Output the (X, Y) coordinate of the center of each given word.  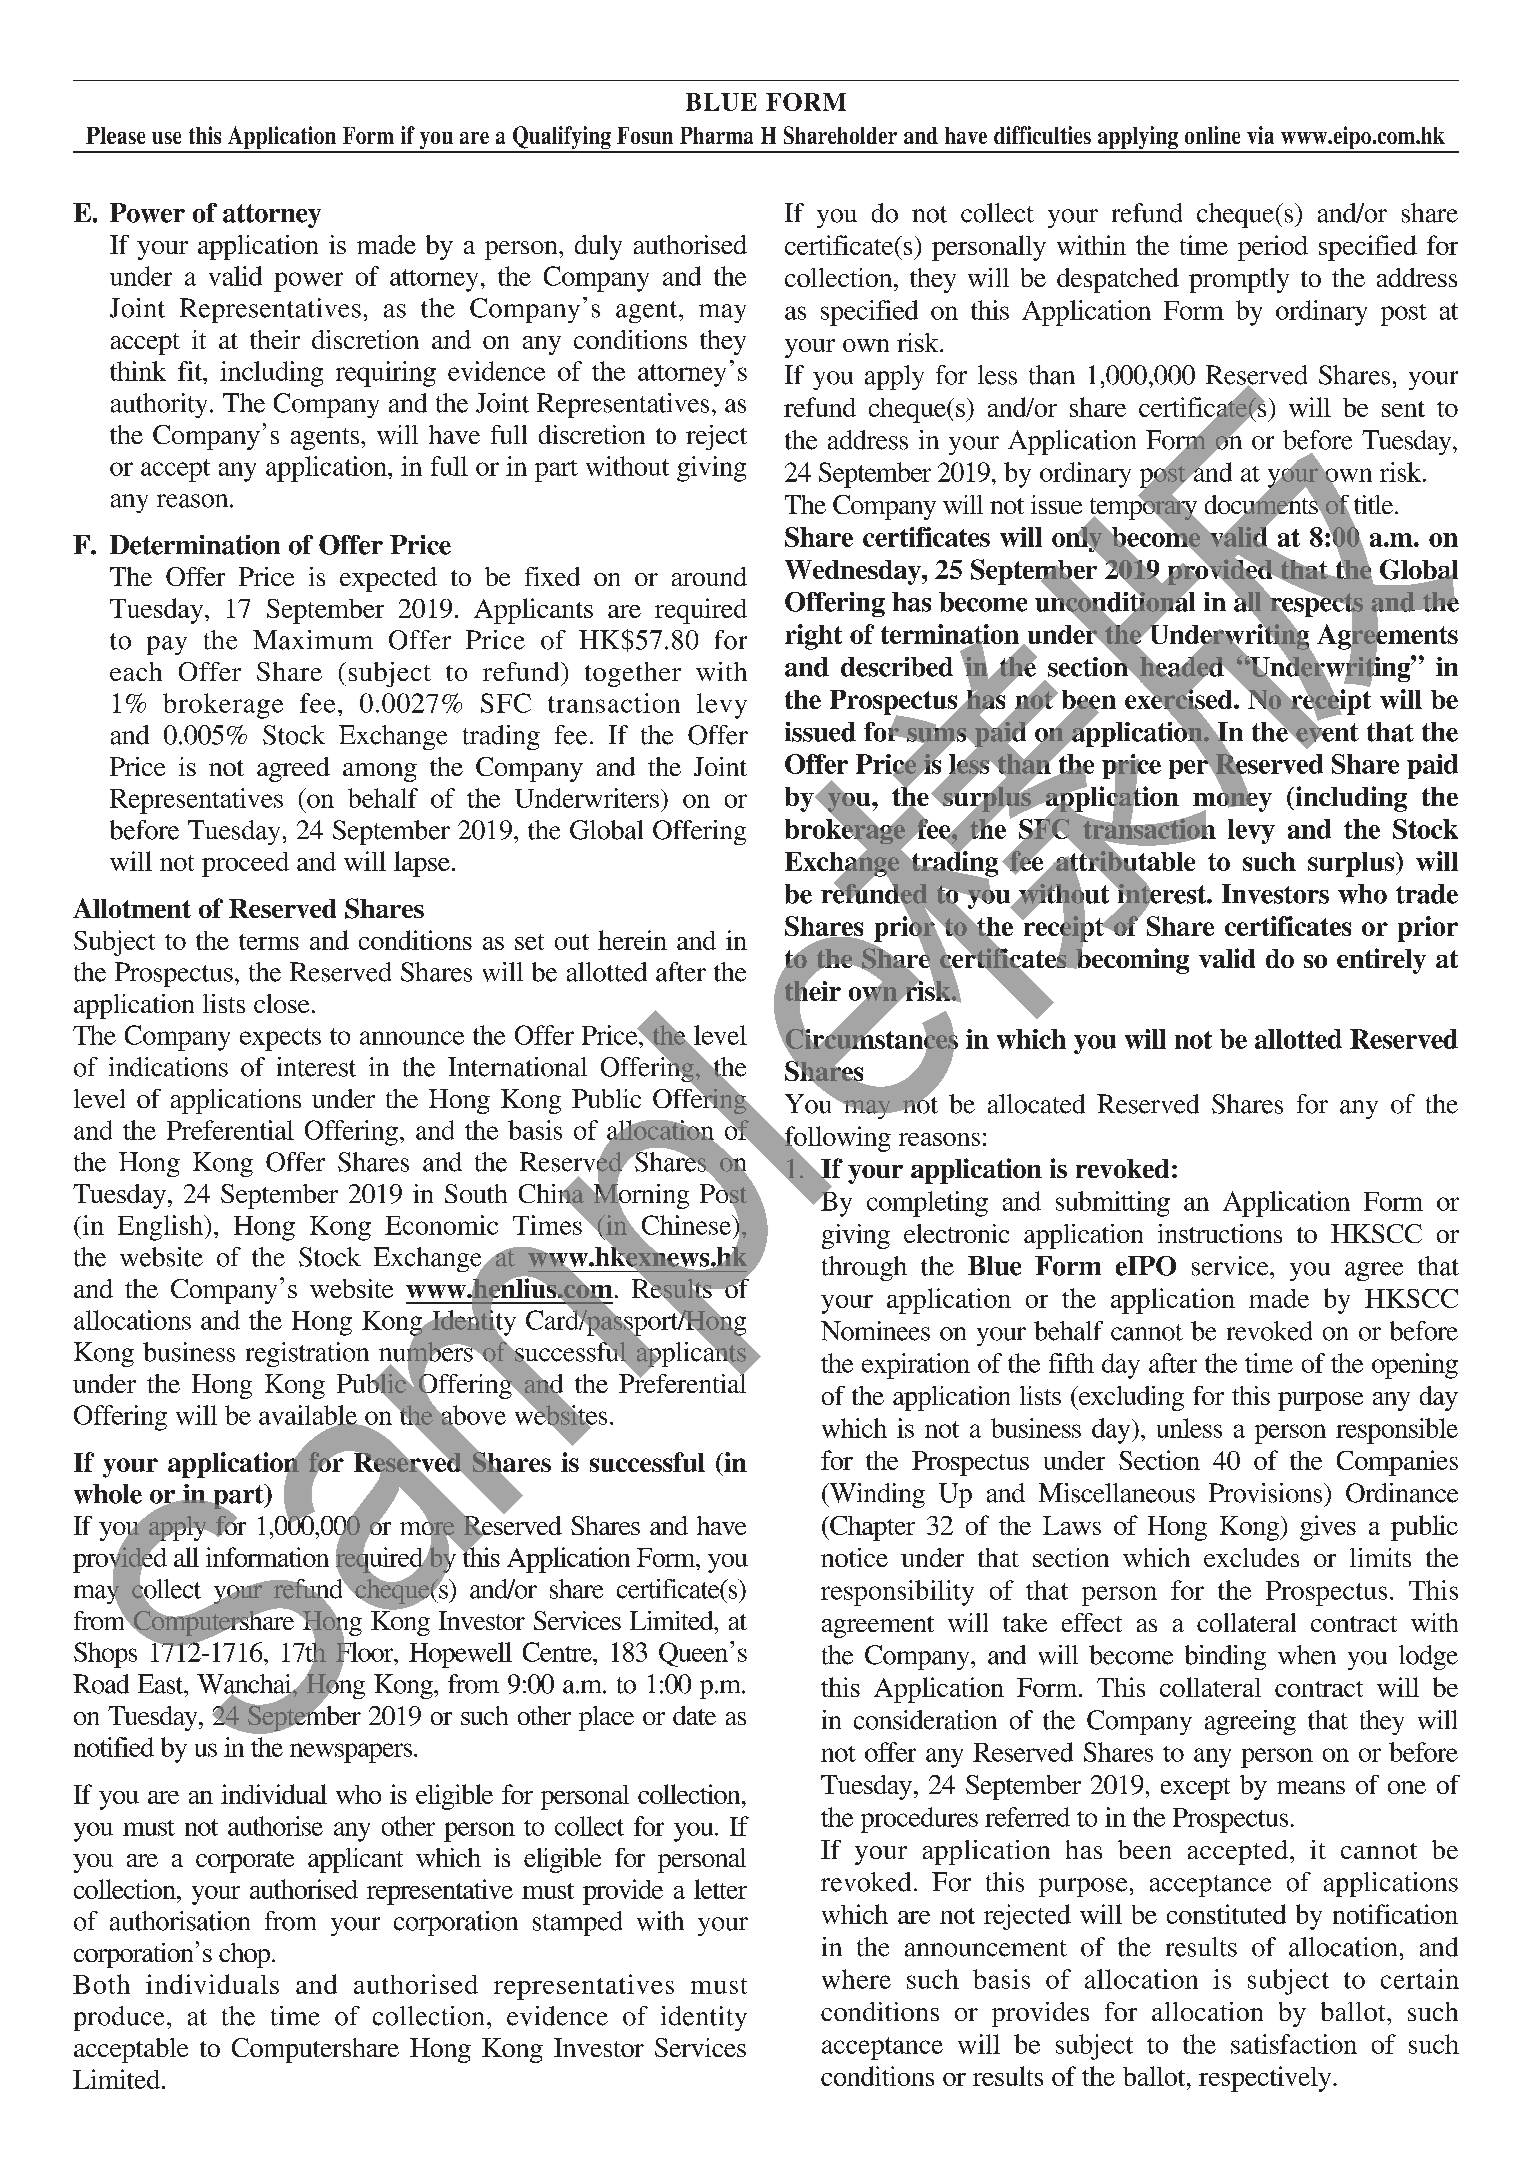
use (166, 138)
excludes (1251, 1557)
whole (108, 1494)
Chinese (686, 1226)
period (1273, 248)
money (1232, 802)
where (856, 1979)
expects (280, 1039)
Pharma (716, 135)
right (813, 637)
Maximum (313, 640)
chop (246, 1955)
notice (854, 1557)
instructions (1220, 1233)
